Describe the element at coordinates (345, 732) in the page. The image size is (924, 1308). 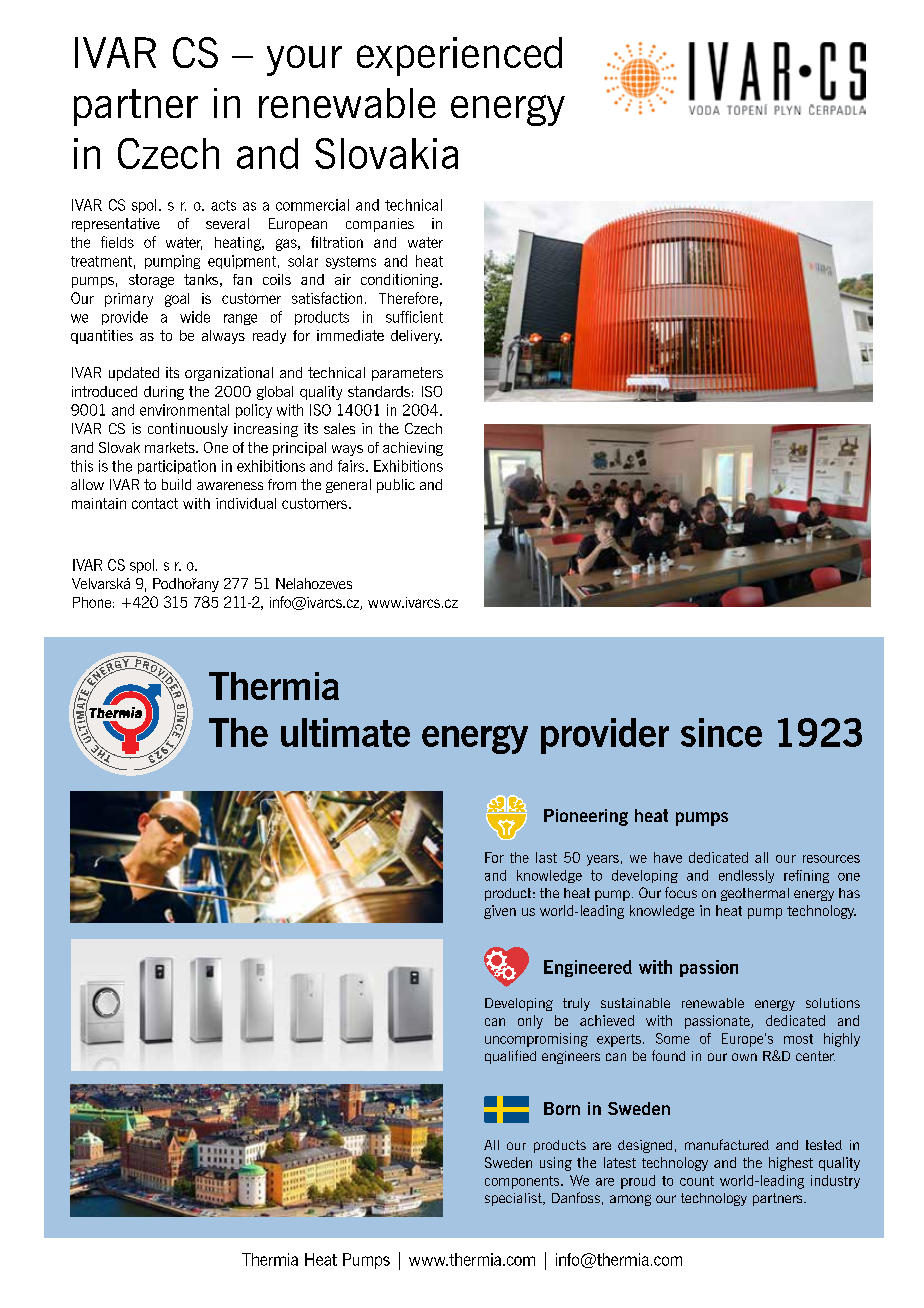
I see `ultimate` at that location.
